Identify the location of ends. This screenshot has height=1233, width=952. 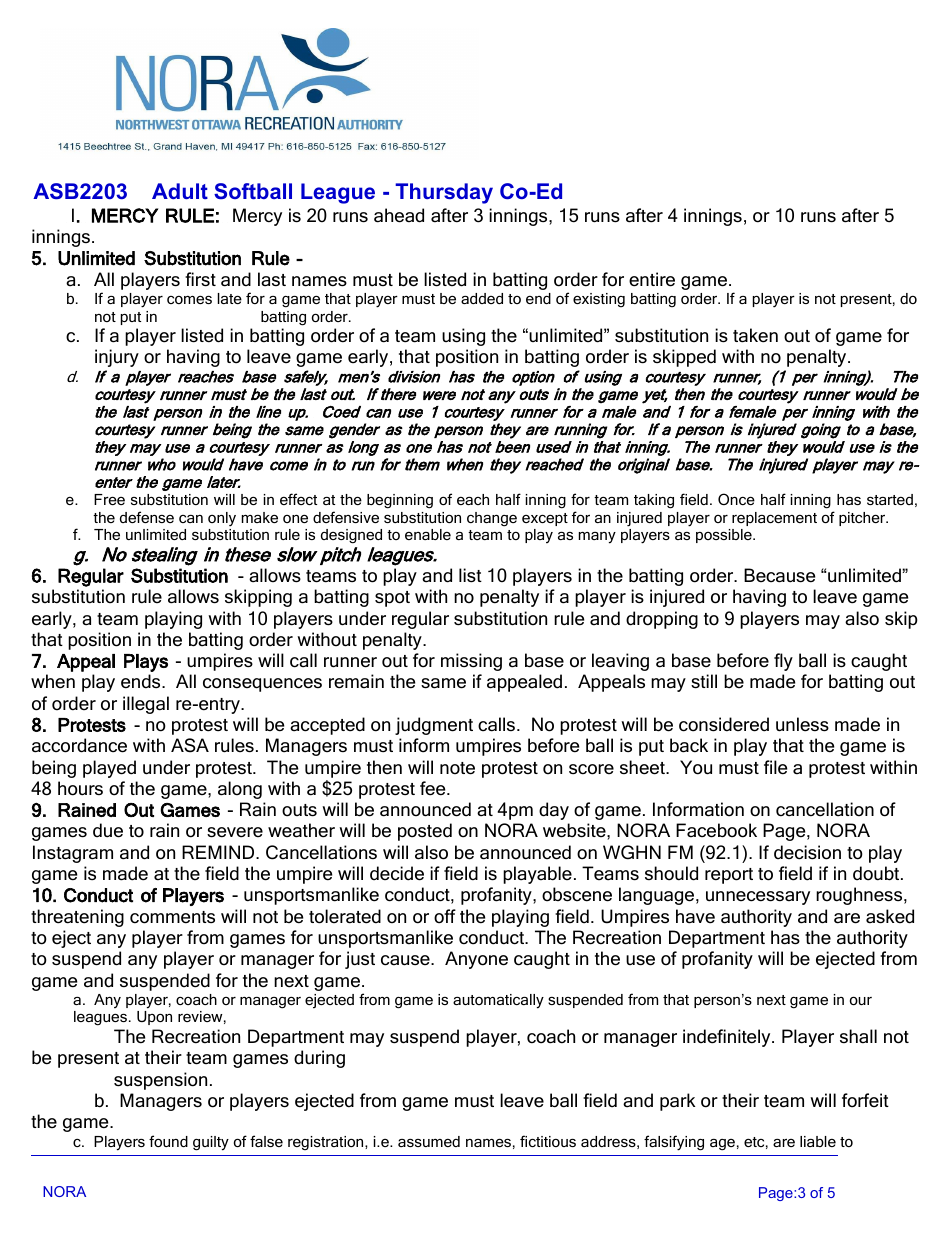
(142, 681).
